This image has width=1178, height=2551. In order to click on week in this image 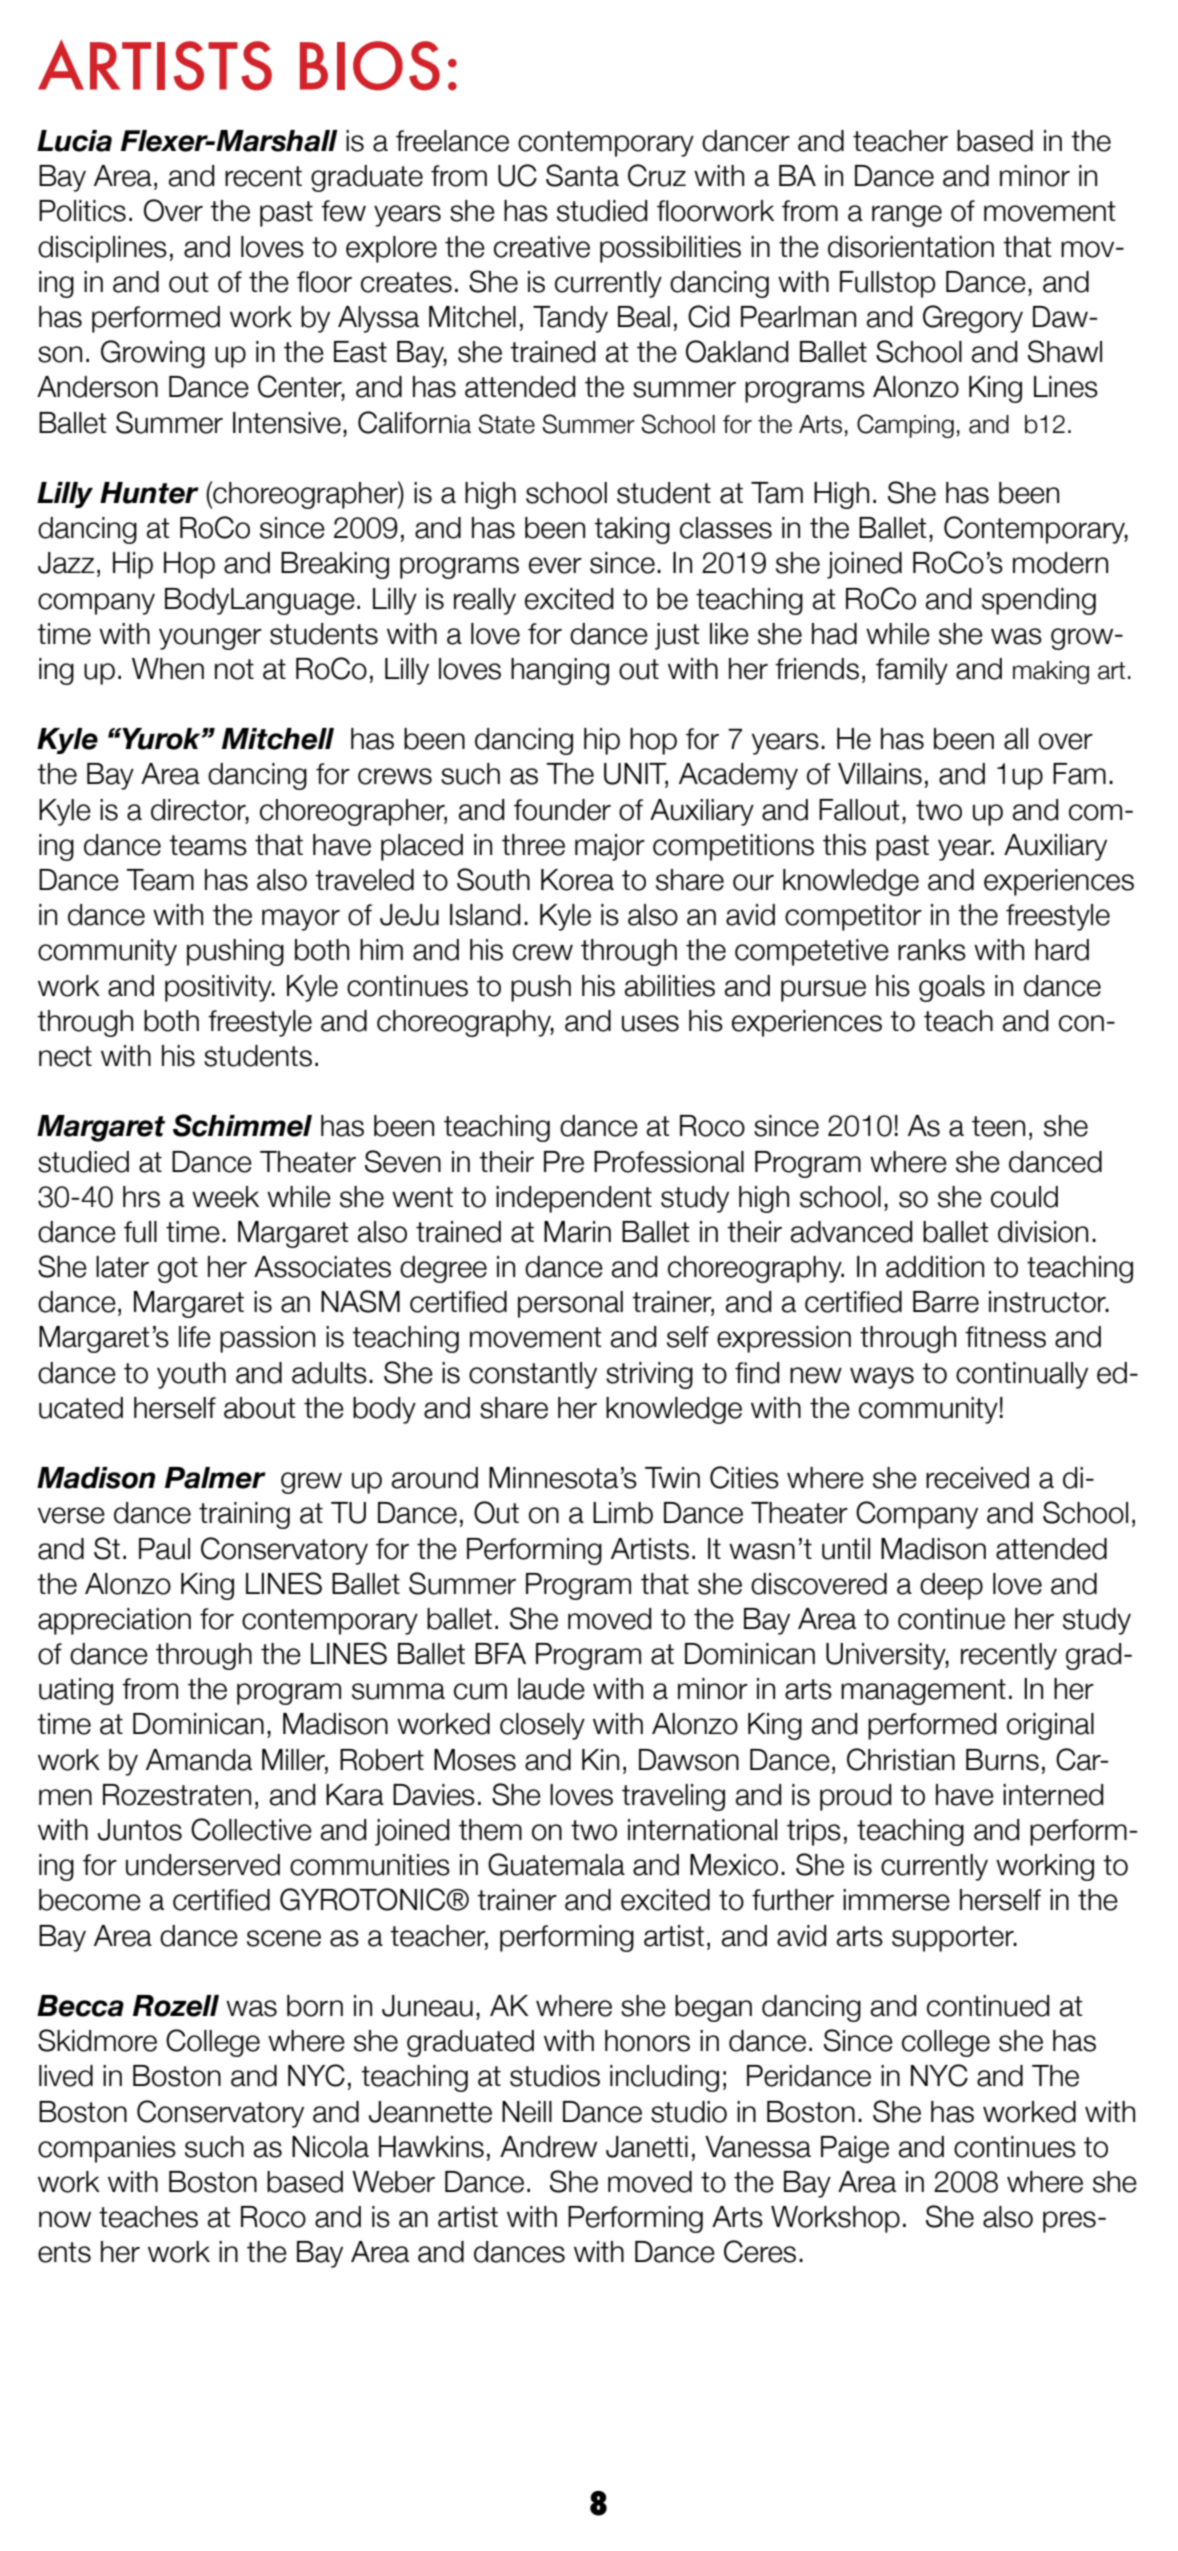, I will do `click(225, 1197)`.
